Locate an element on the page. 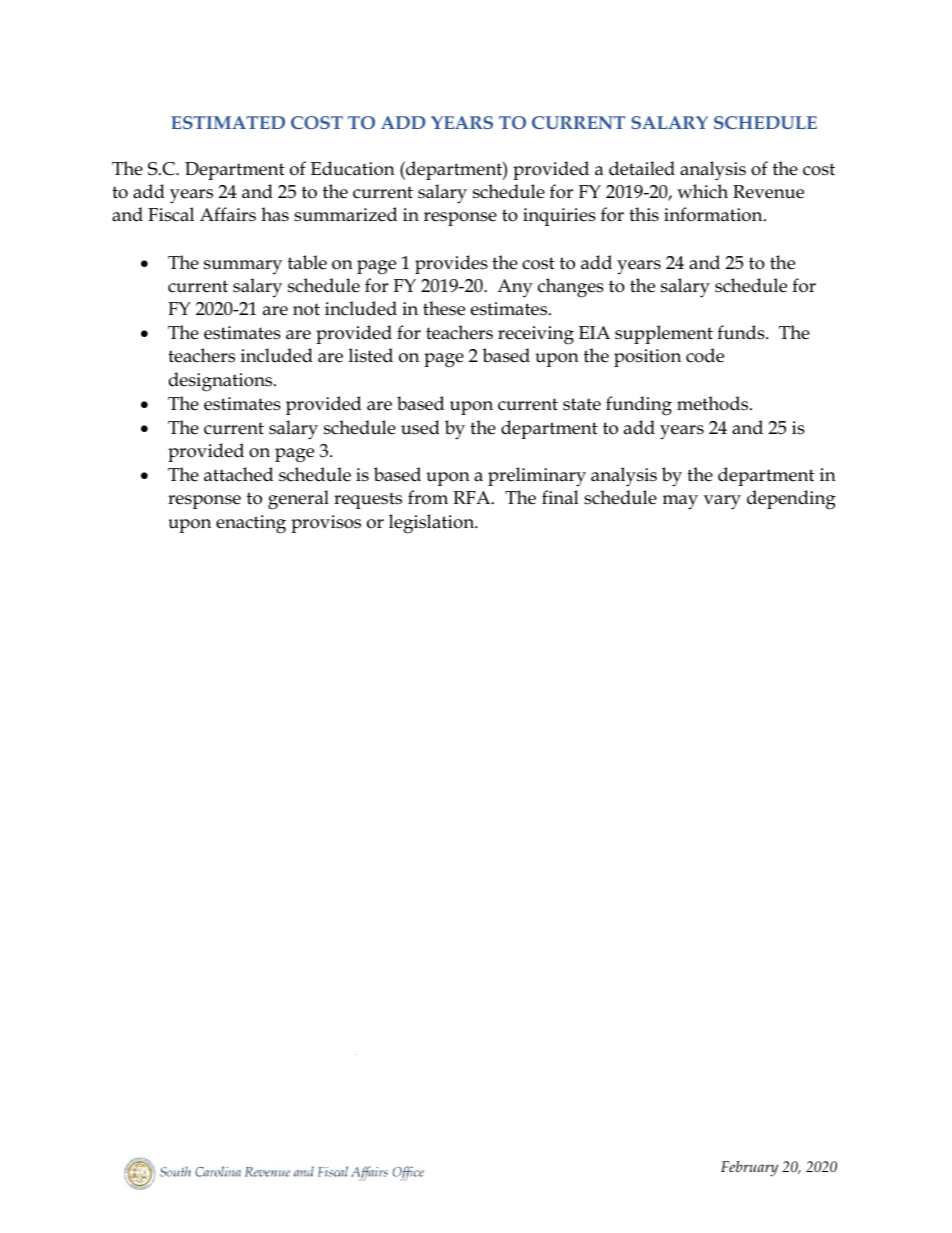 This page has height=1233, width=952. general is located at coordinates (298, 500).
